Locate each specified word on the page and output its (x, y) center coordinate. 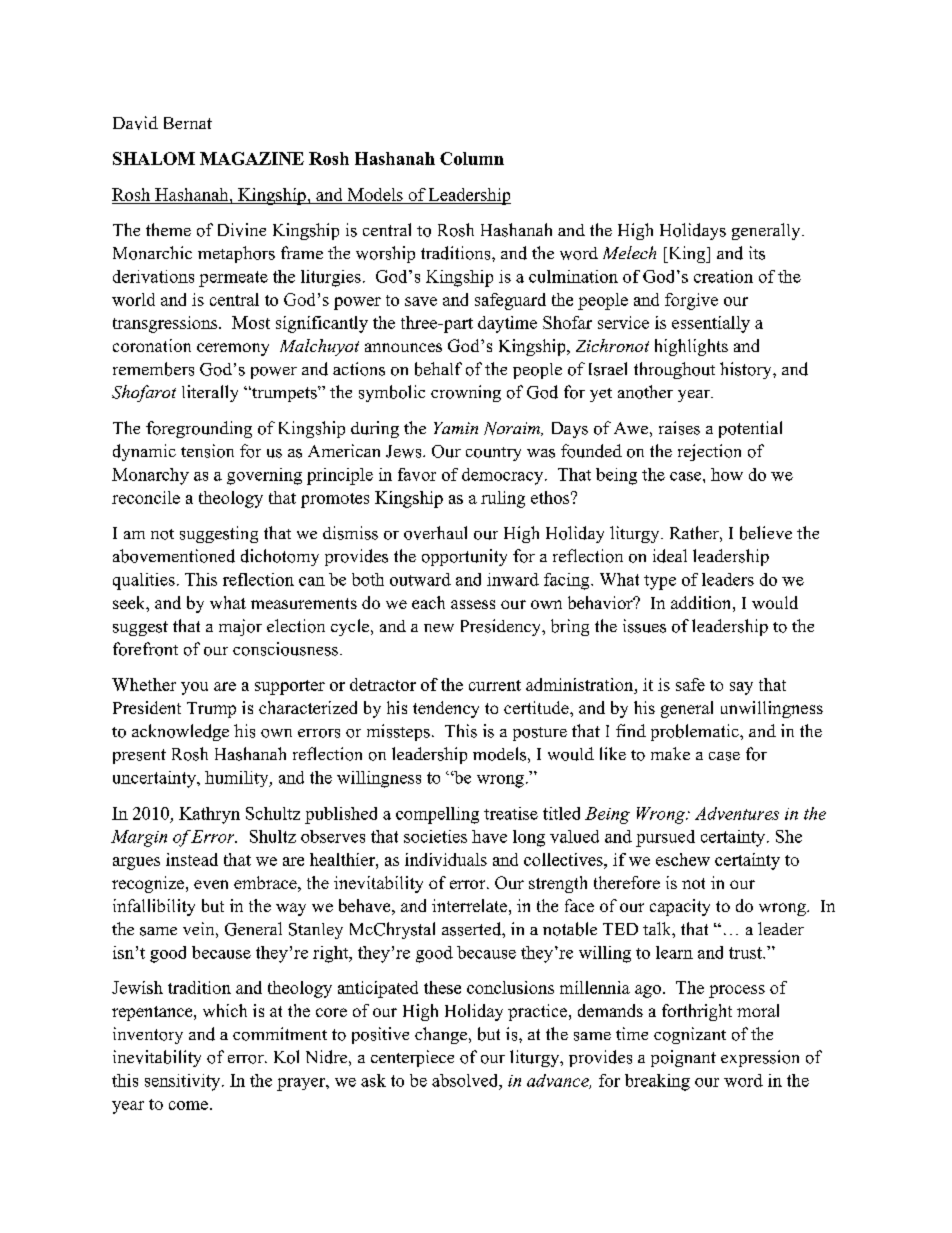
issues (644, 626)
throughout (674, 370)
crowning (466, 393)
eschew (683, 859)
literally (210, 393)
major (240, 627)
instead (192, 859)
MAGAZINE (252, 158)
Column (472, 158)
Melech (629, 252)
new (439, 628)
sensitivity (184, 1082)
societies (435, 836)
